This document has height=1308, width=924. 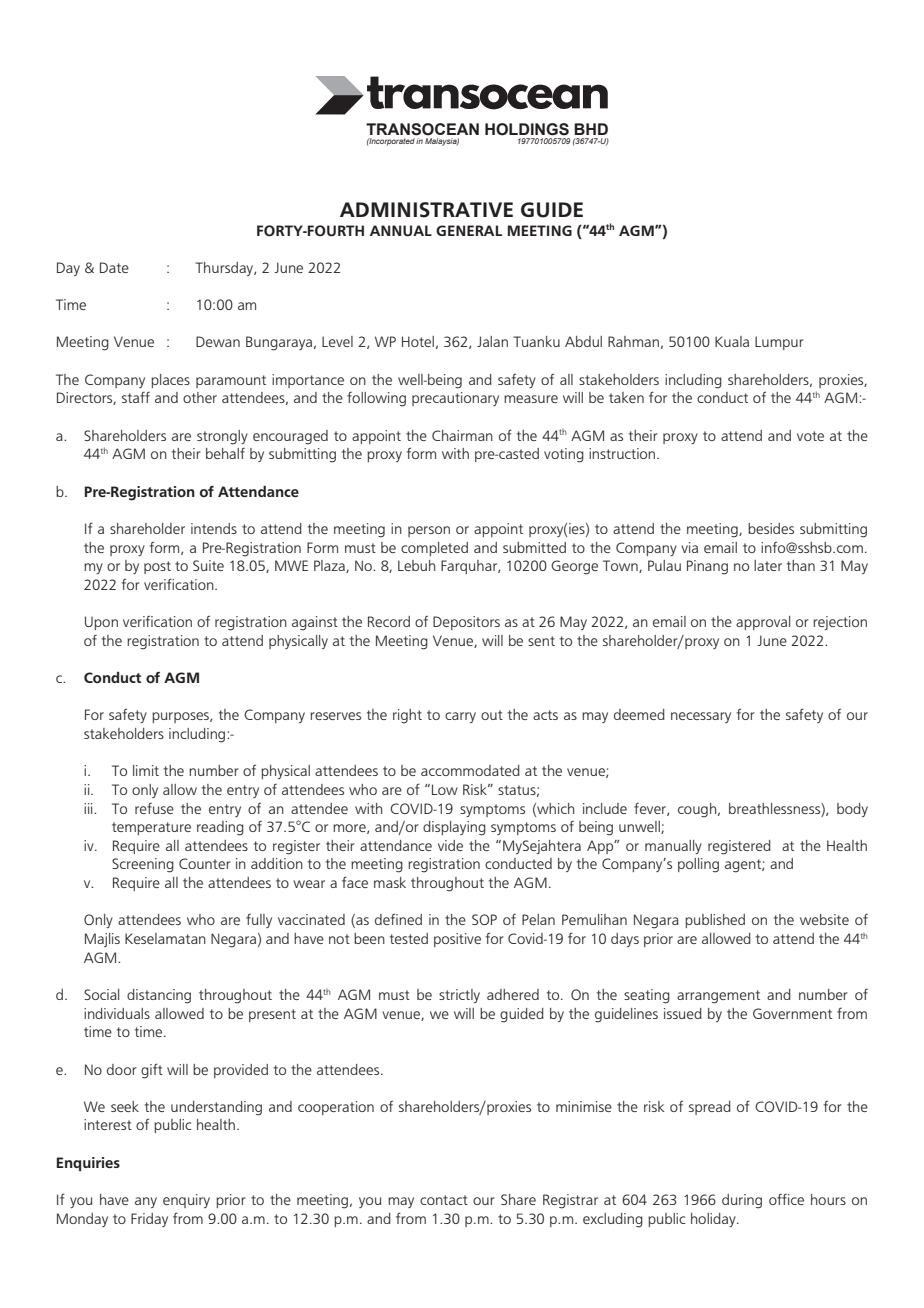 What do you see at coordinates (701, 717) in the document?
I see `necessary` at bounding box center [701, 717].
